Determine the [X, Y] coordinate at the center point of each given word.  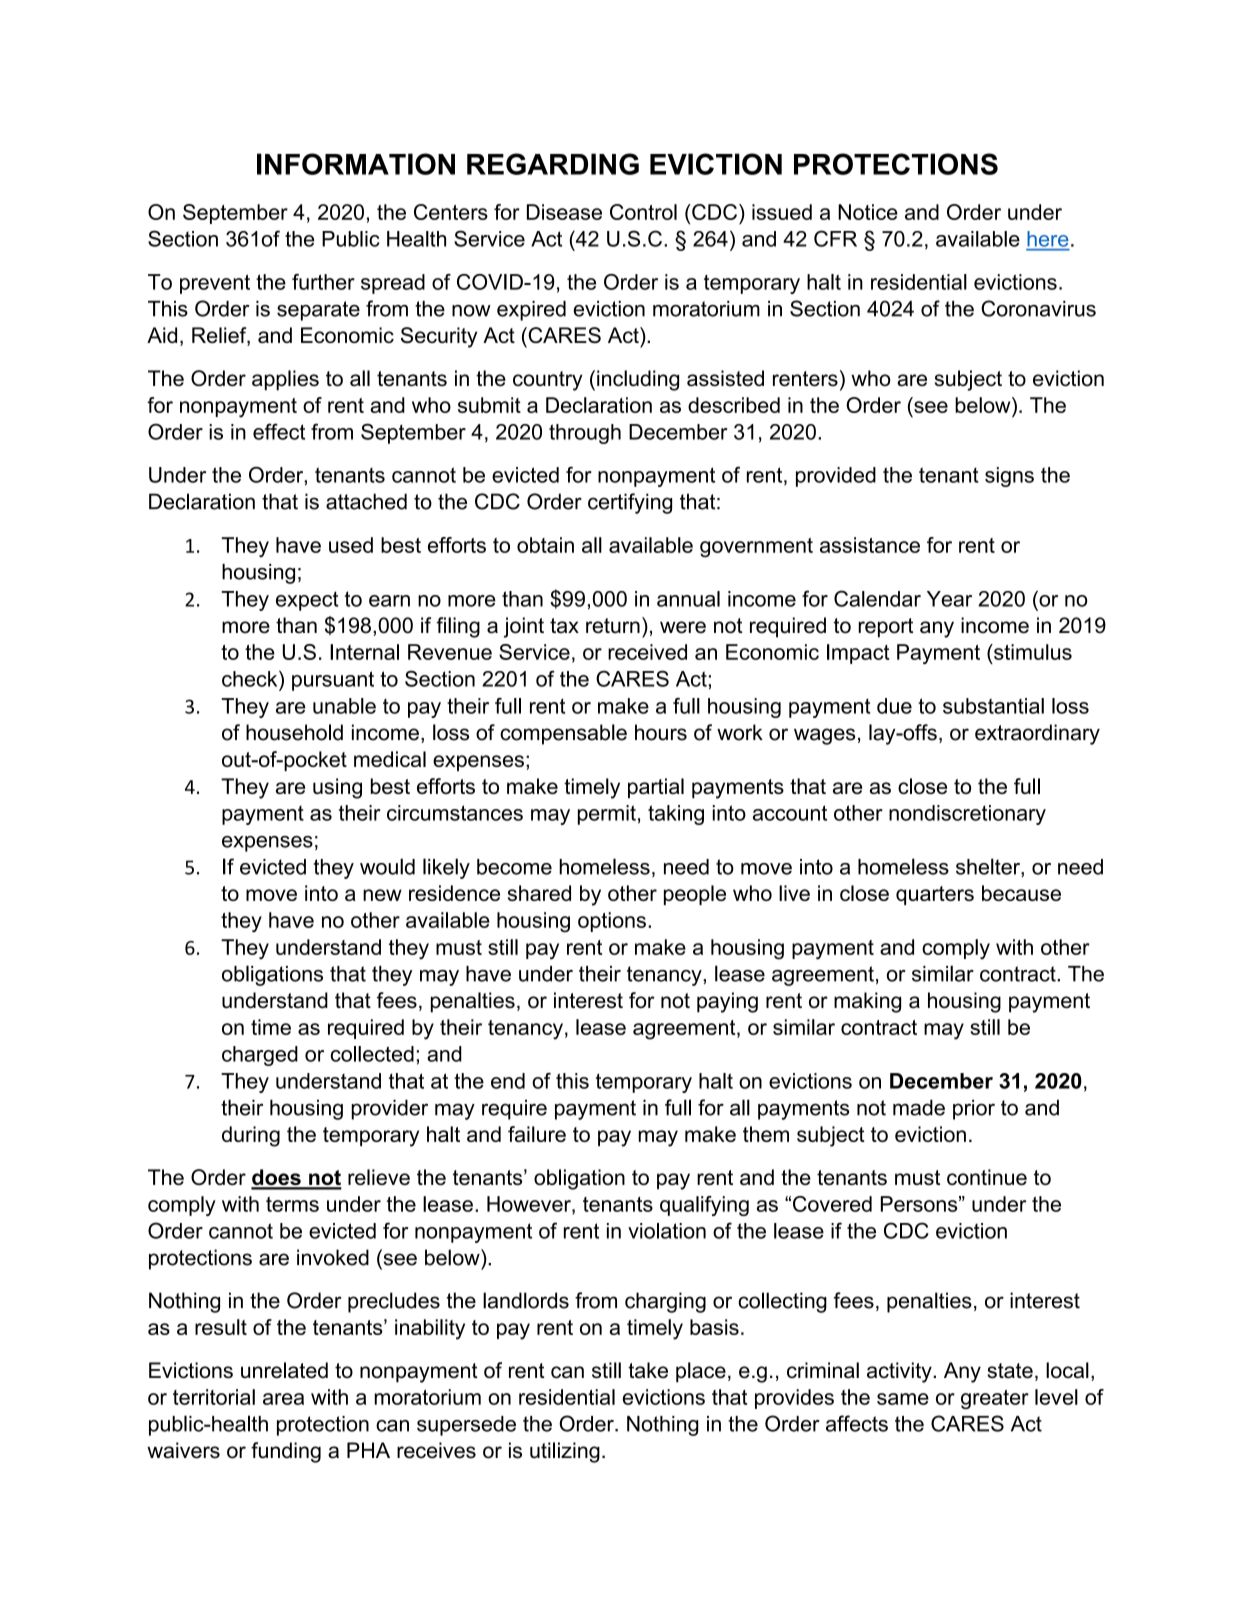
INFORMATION [356, 164]
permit [607, 815]
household [294, 732]
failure [537, 1134]
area [283, 1399]
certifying [630, 503]
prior [974, 1109]
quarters [935, 895]
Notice [868, 212]
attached [366, 501]
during [251, 1136]
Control [643, 212]
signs [1009, 477]
